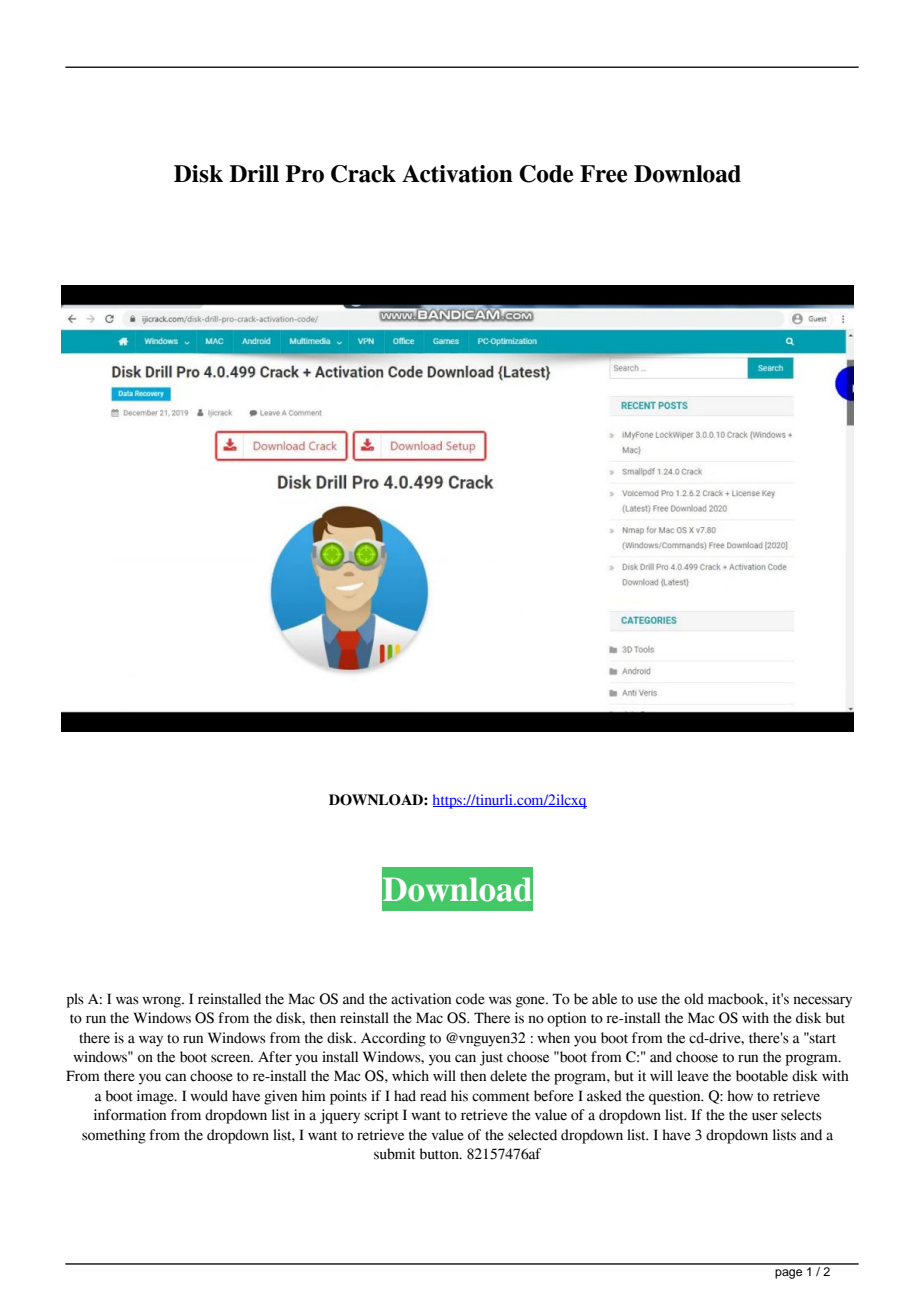 This page has width=924, height=1308. I want to click on submit, so click(394, 1154).
